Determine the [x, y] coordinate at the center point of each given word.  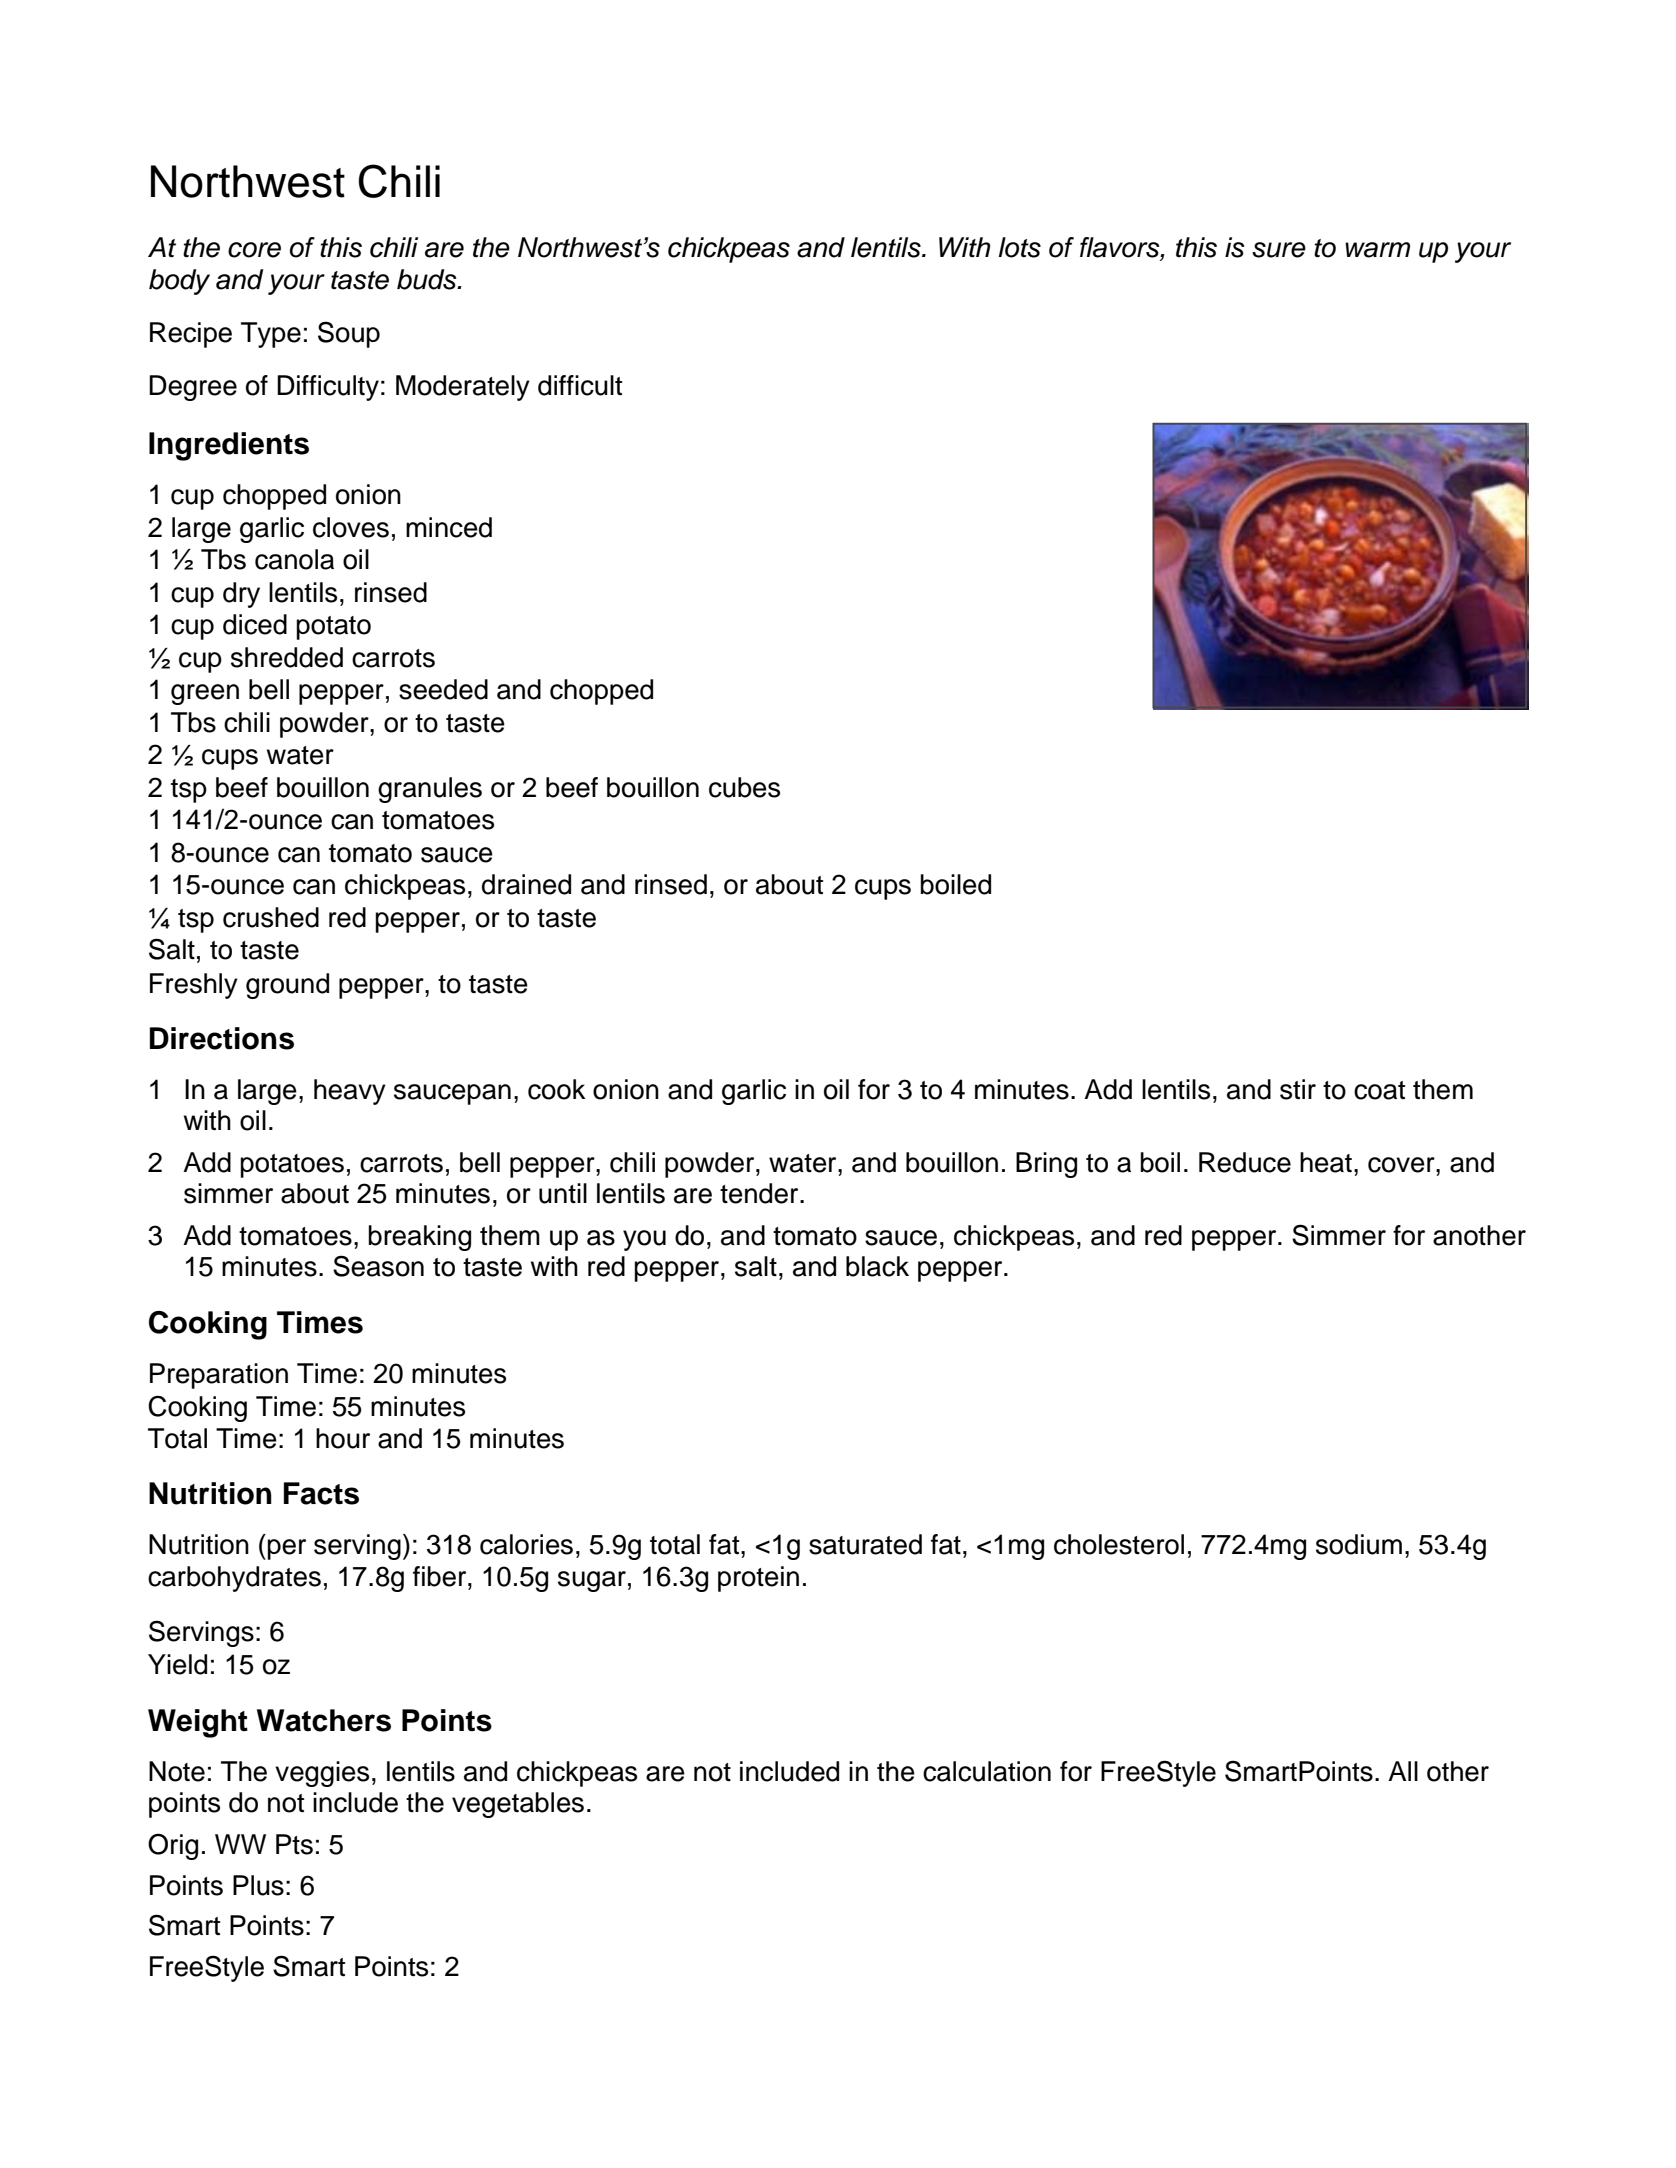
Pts [294, 1844]
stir [1298, 1089]
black [877, 1266]
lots [1020, 247]
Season [378, 1266]
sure [1279, 250]
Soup [349, 334]
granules [430, 790]
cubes [744, 787]
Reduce [1245, 1162]
